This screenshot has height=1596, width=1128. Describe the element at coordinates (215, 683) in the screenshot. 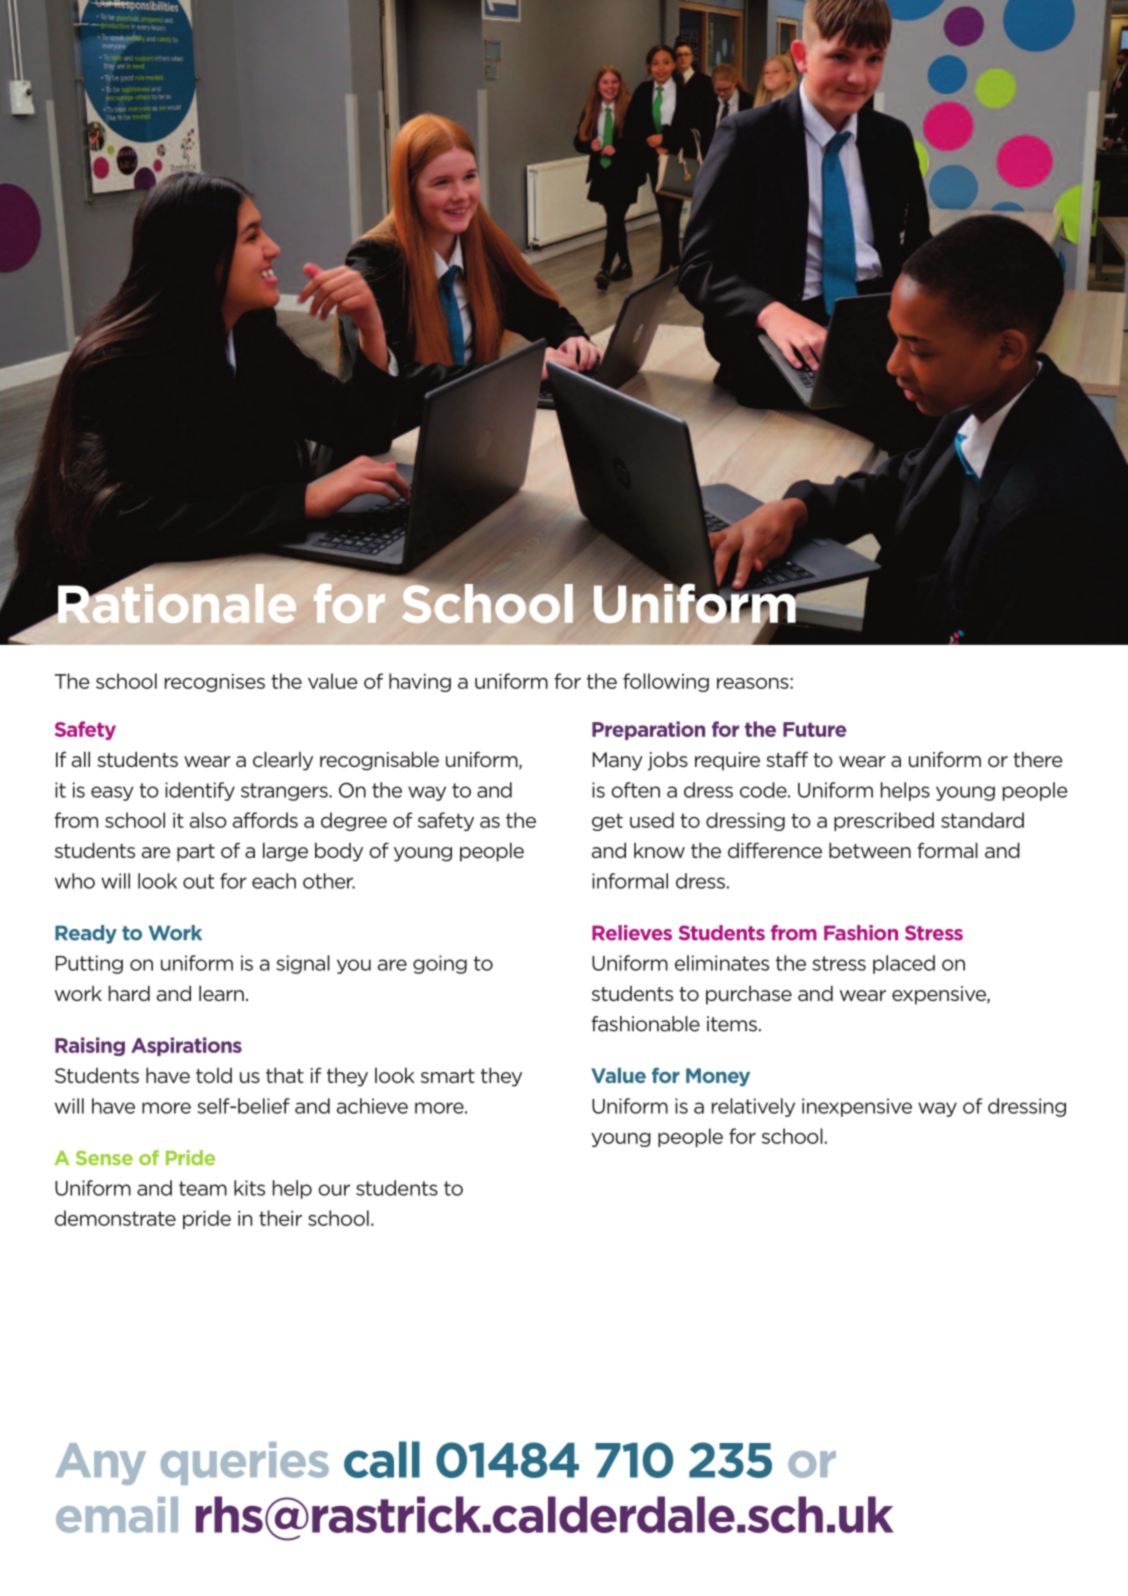

I see `recognises` at that location.
